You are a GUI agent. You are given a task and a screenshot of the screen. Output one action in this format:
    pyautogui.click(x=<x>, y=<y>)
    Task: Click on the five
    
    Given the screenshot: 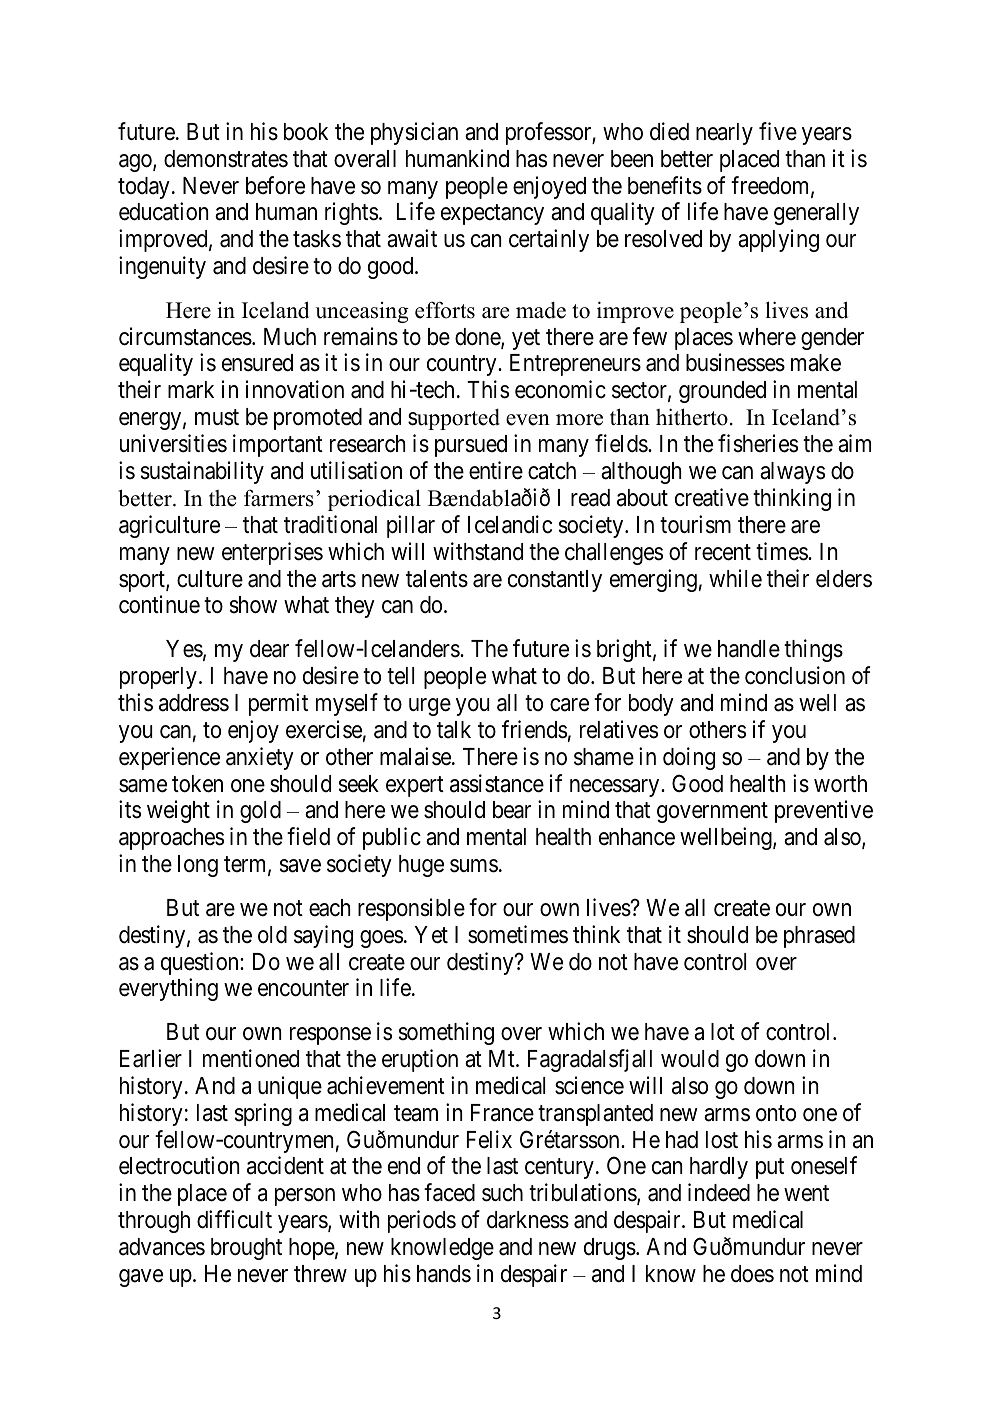 What is the action you would take?
    pyautogui.click(x=778, y=131)
